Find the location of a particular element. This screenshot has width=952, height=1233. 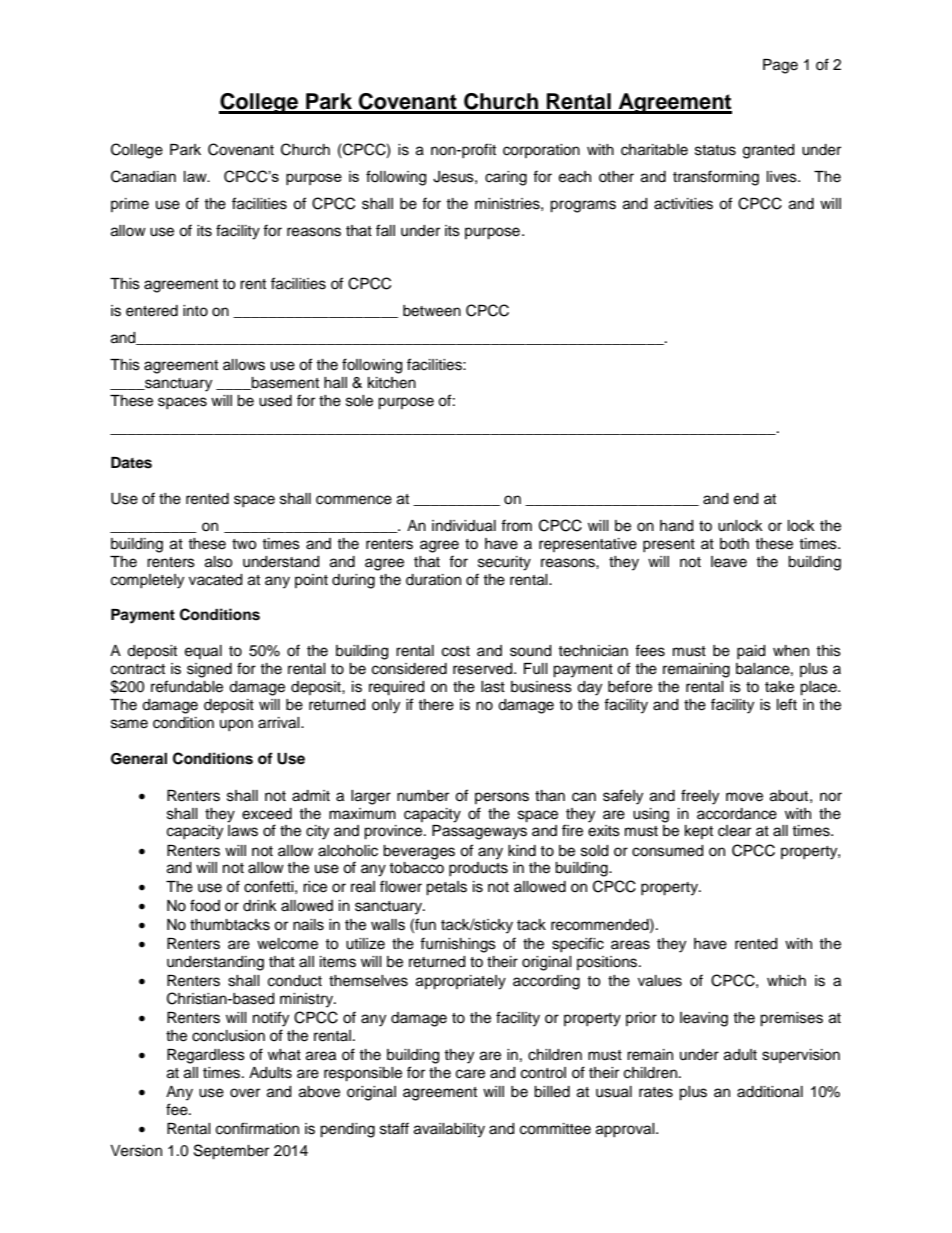

cost is located at coordinates (456, 651).
